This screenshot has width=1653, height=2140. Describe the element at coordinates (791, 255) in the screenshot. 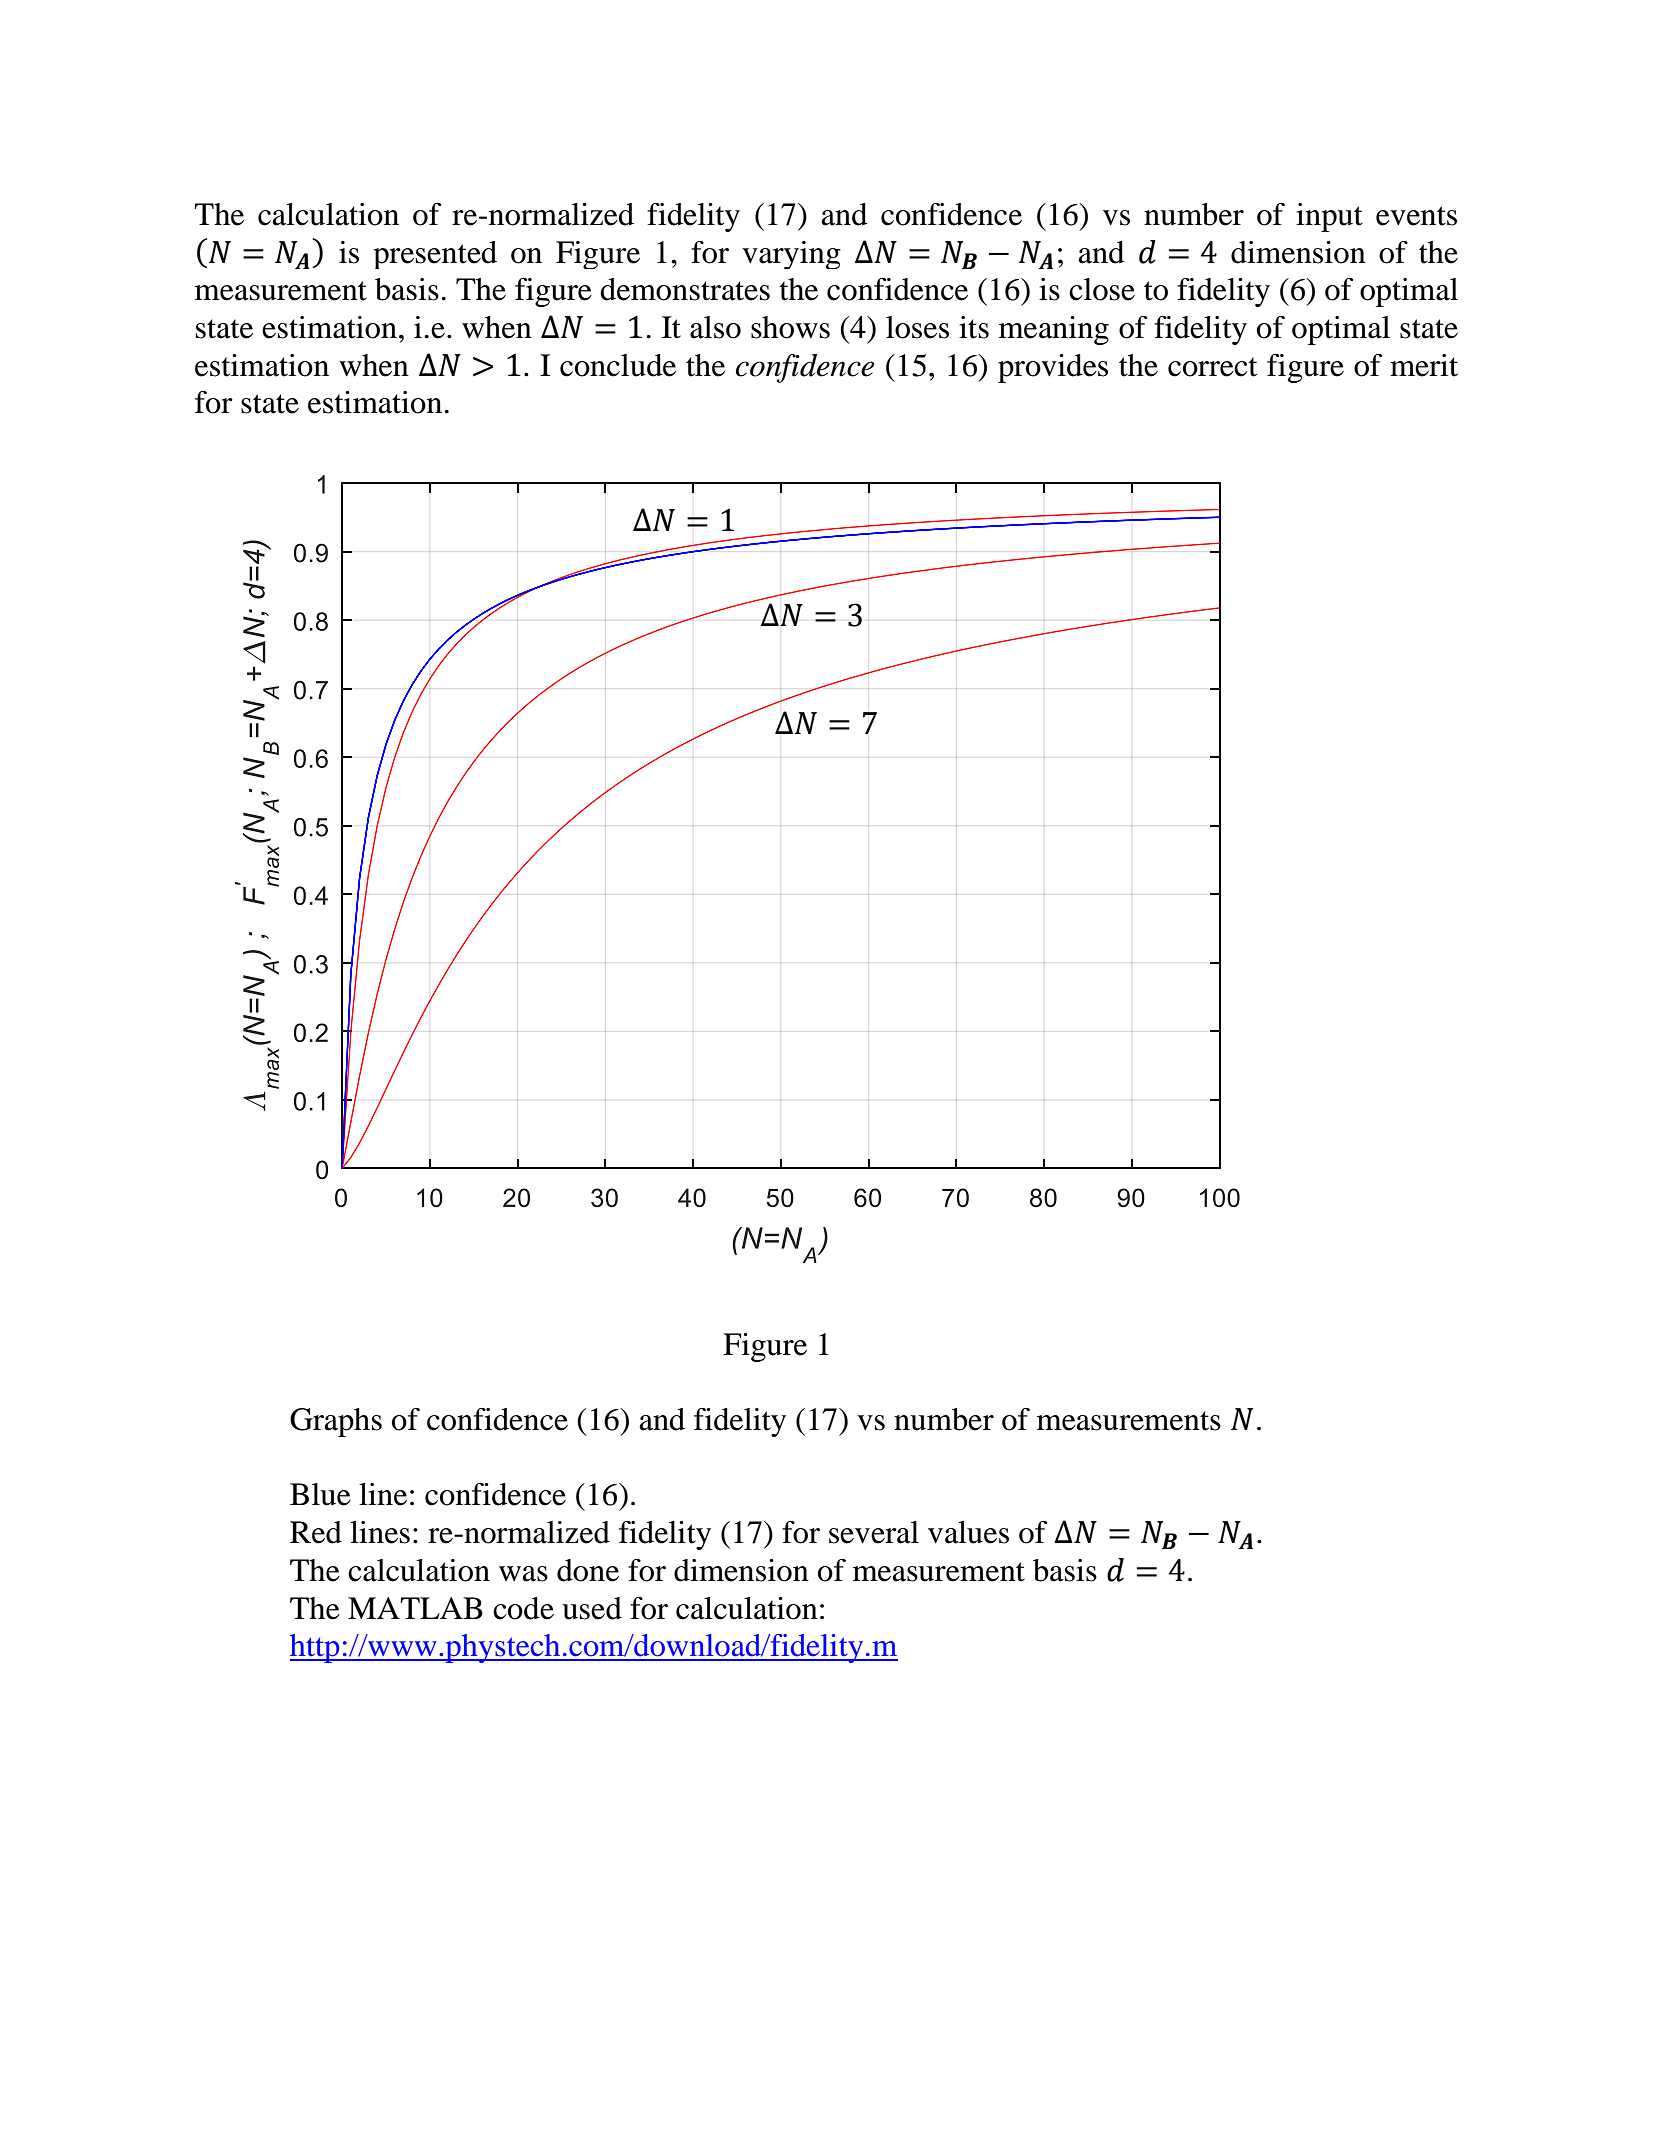

I see `varying` at that location.
